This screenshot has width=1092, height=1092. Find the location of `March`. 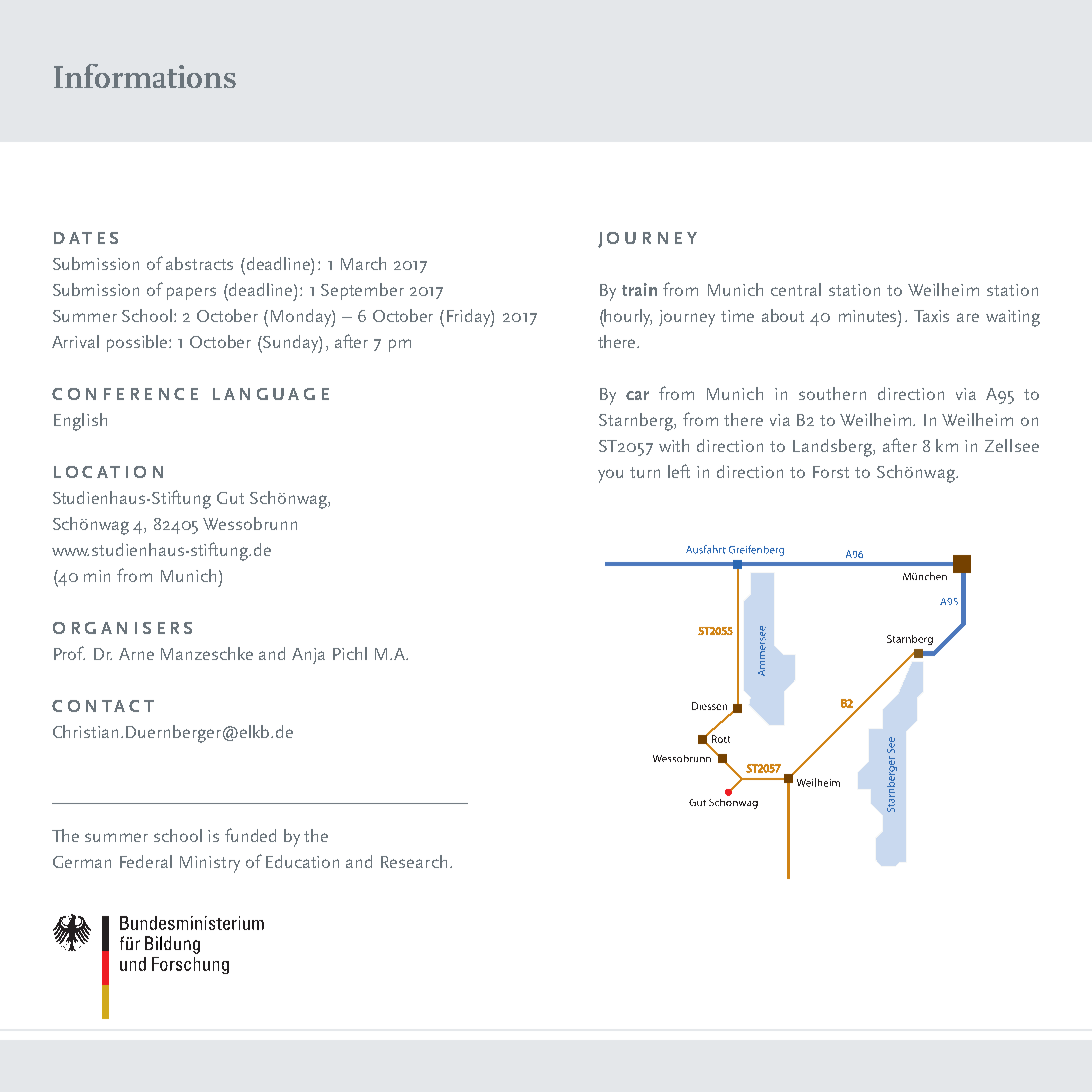

March is located at coordinates (363, 263).
